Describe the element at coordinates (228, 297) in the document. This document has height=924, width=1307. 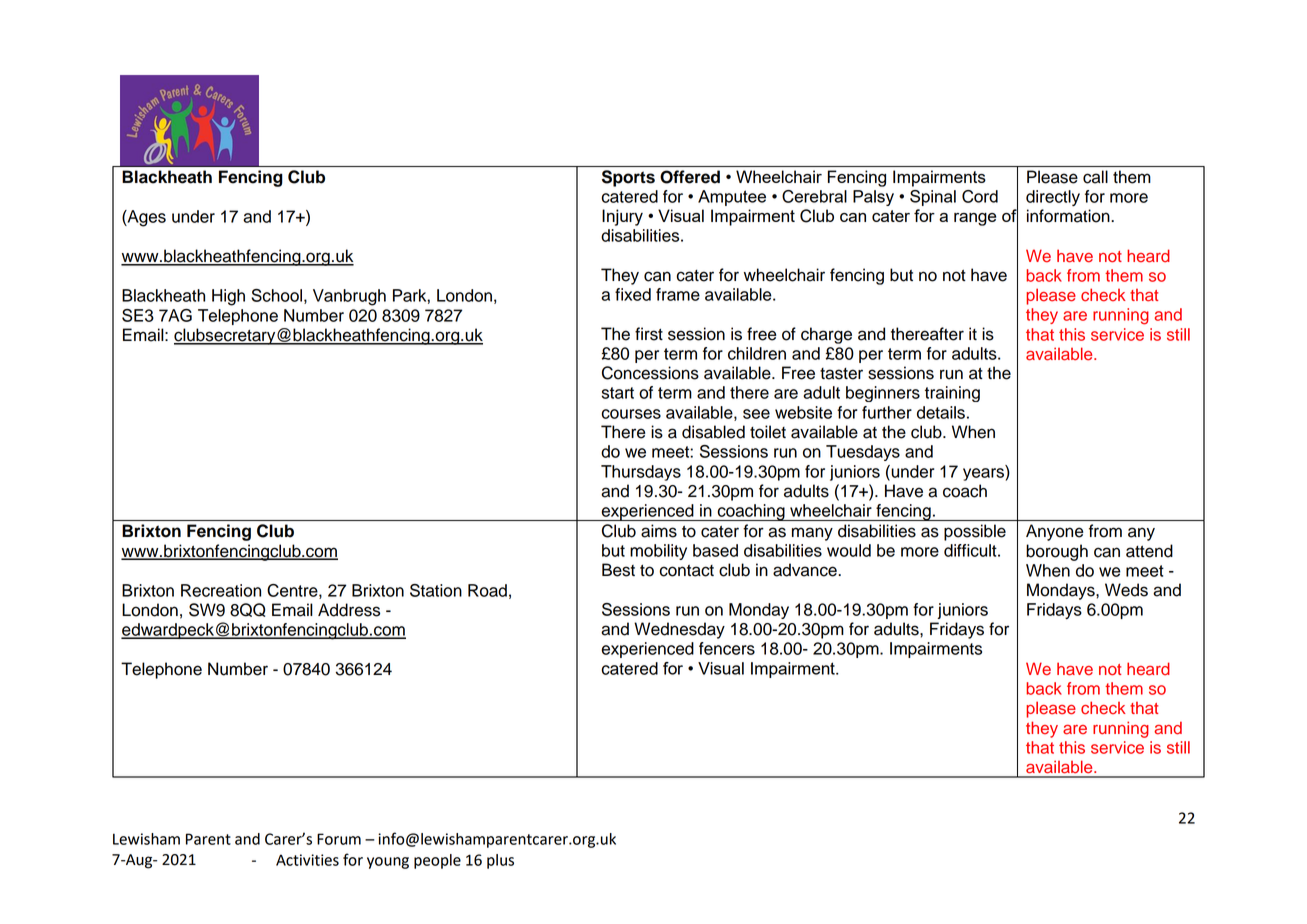
I see `High` at that location.
